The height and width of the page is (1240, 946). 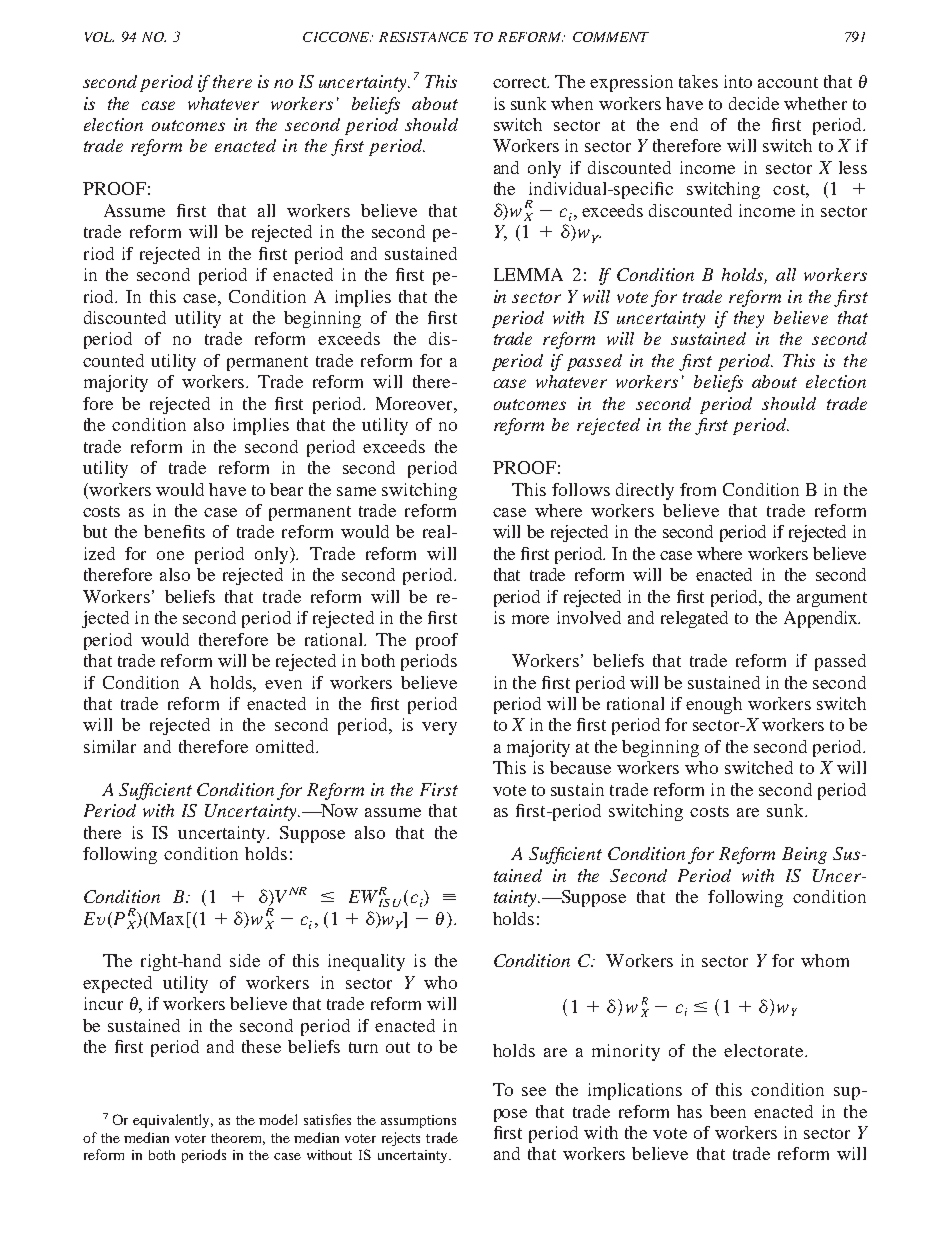 I want to click on been, so click(x=728, y=1111).
